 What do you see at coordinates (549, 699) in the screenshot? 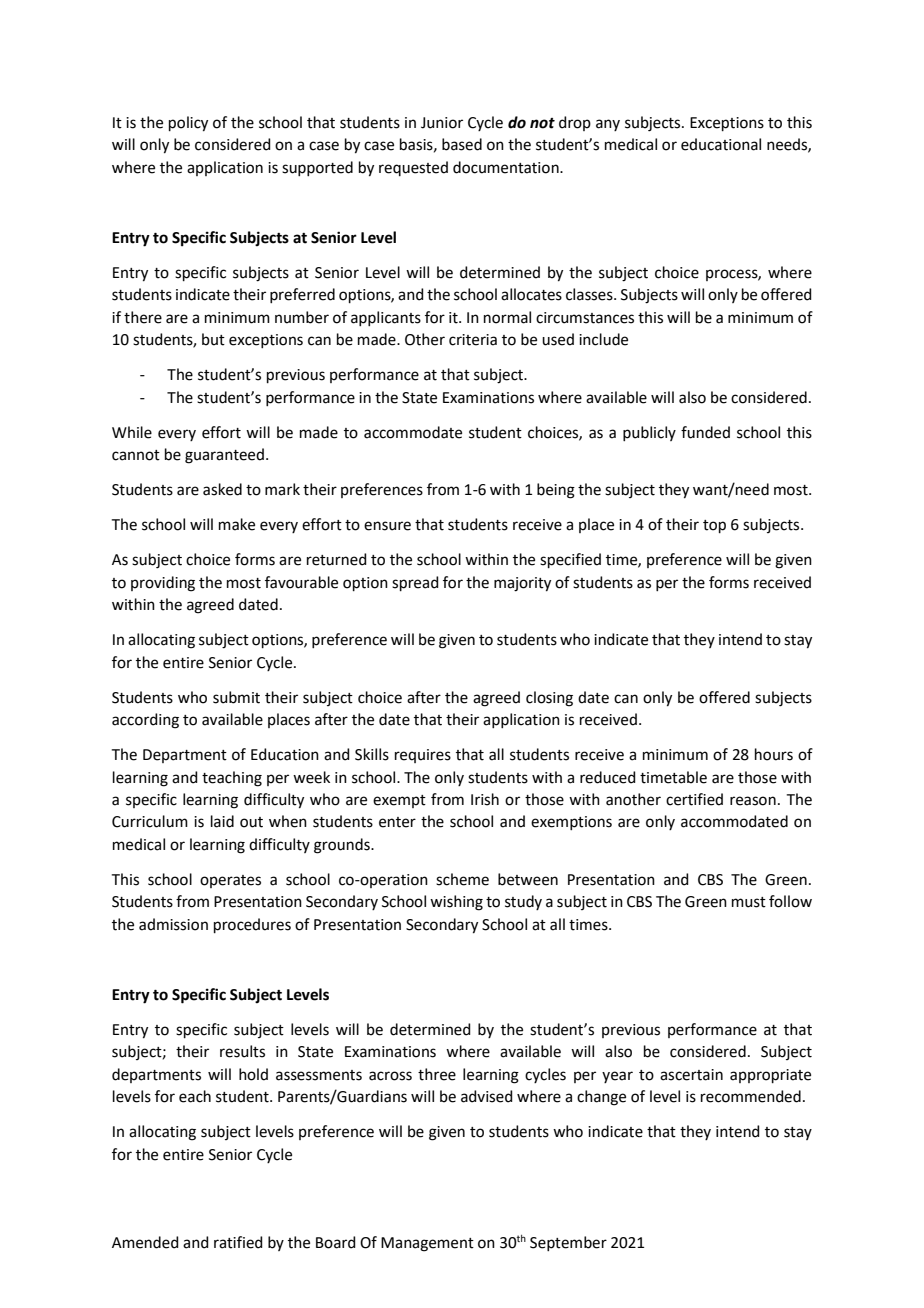
I see `closing` at bounding box center [549, 699].
